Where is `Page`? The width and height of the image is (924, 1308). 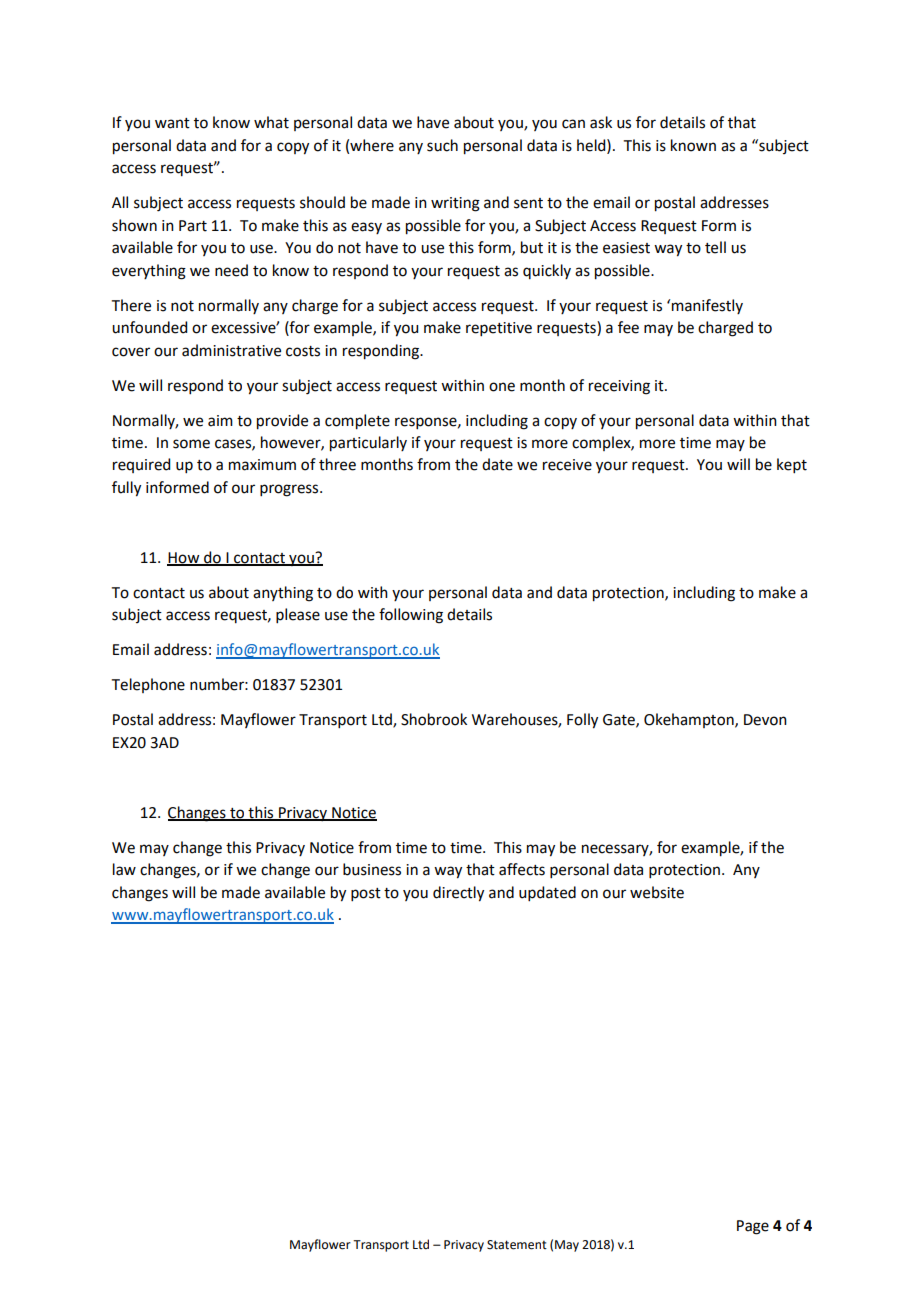 Page is located at coordinates (753, 1227).
